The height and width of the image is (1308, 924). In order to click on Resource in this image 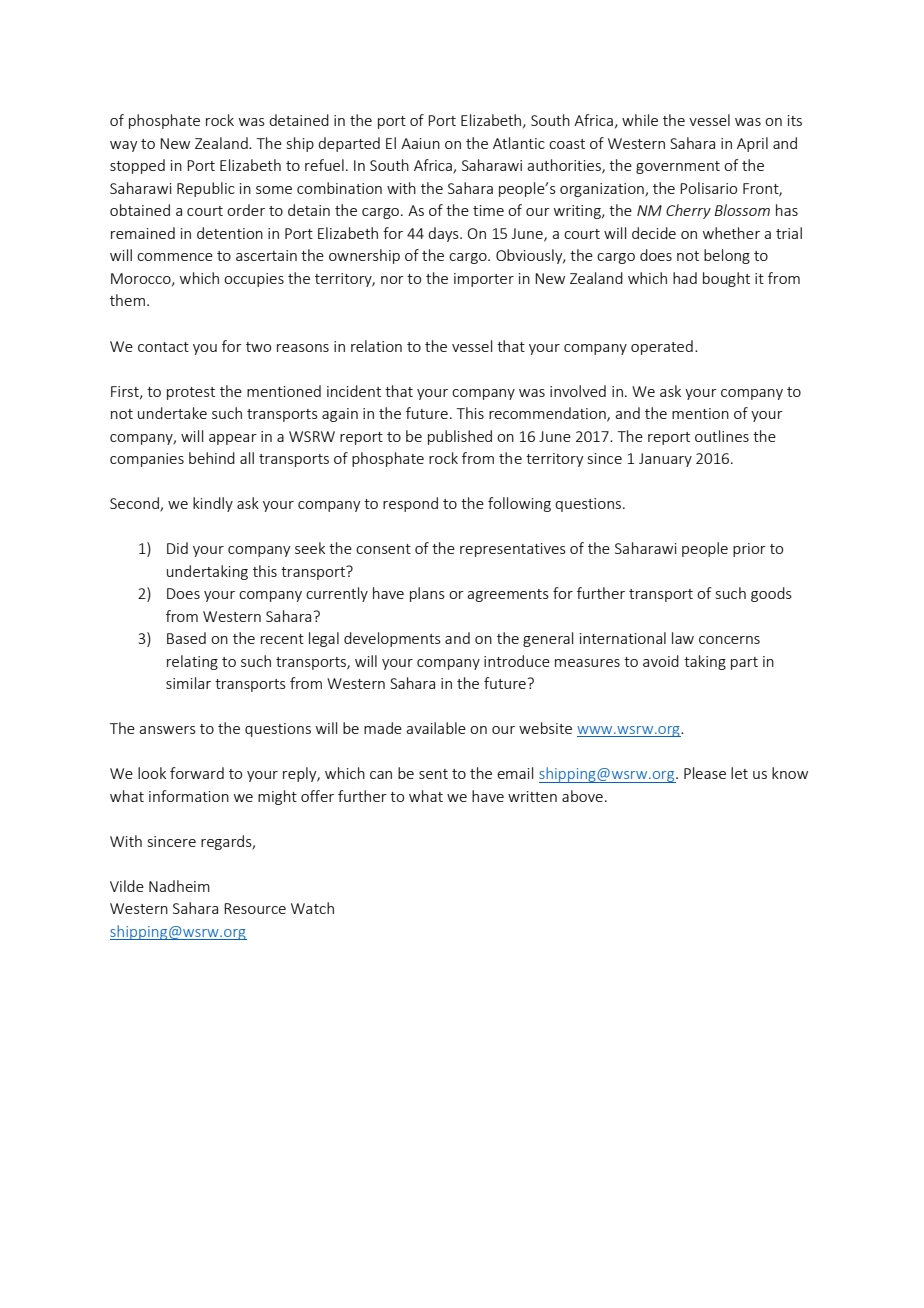, I will do `click(255, 908)`.
